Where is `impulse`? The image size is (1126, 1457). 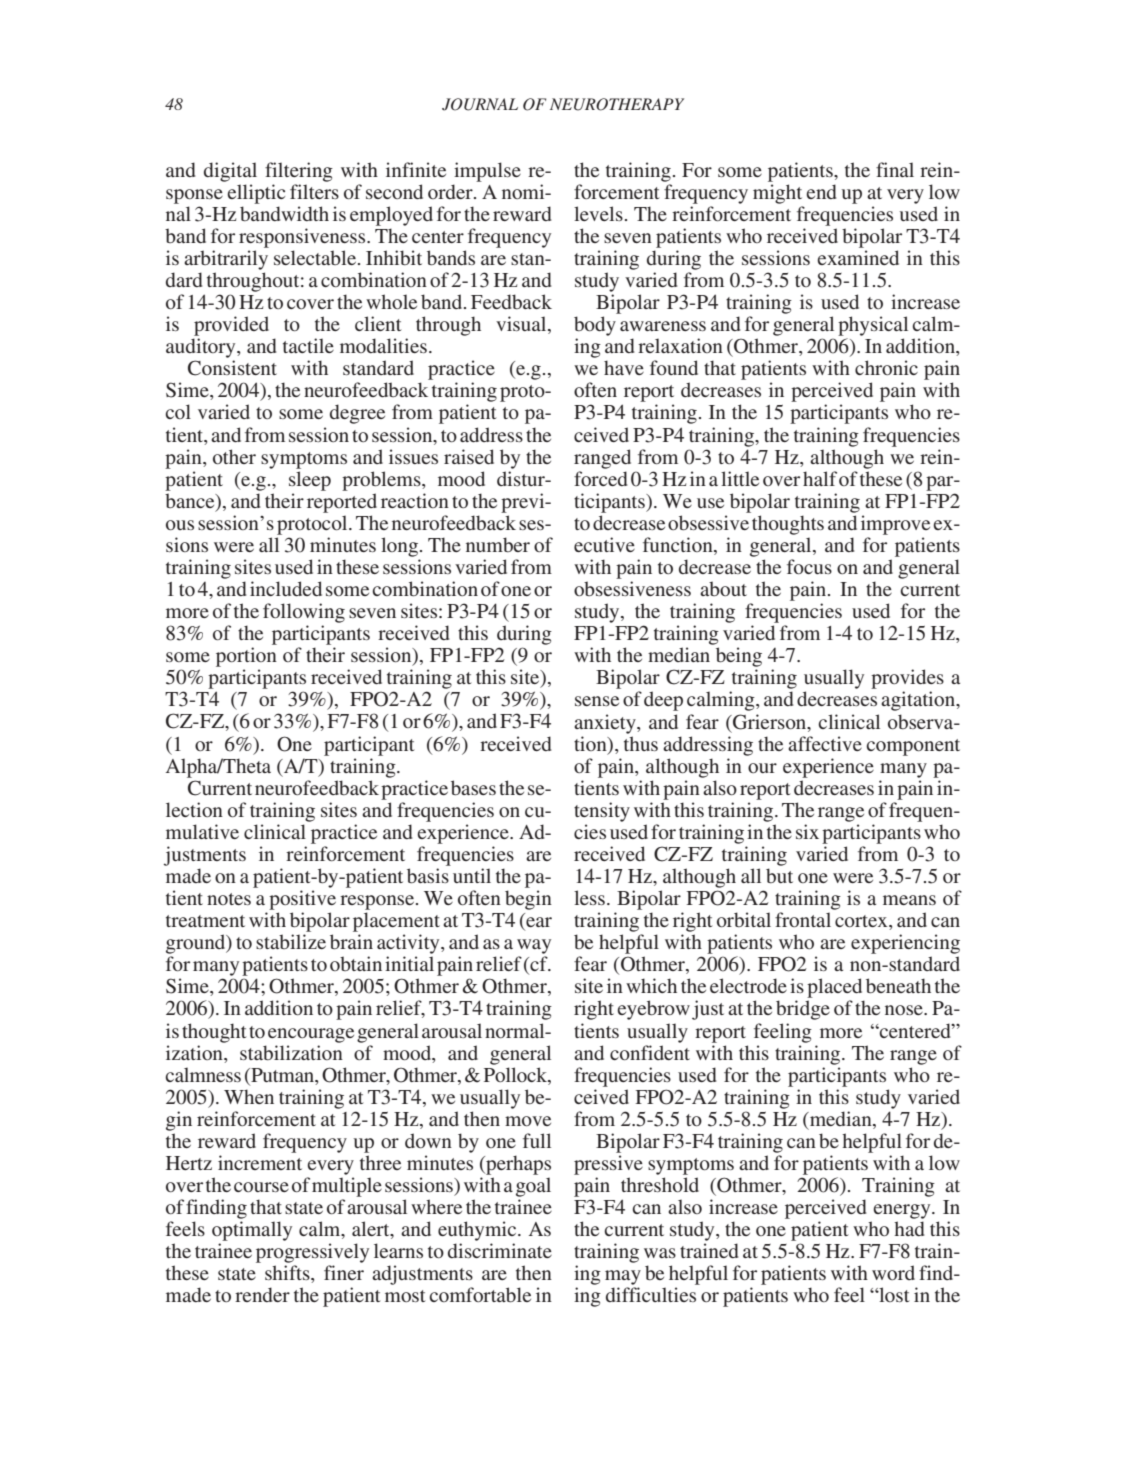
impulse is located at coordinates (487, 172).
